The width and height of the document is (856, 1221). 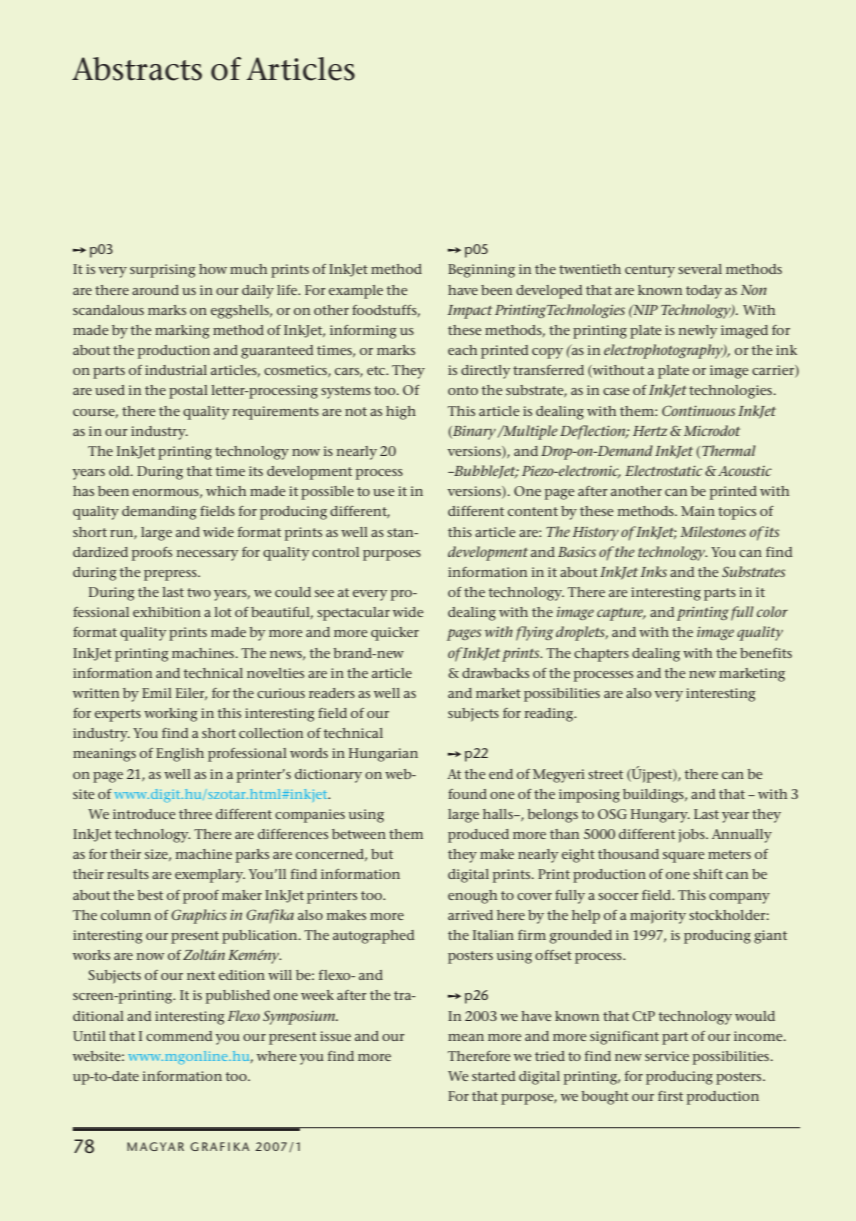 What do you see at coordinates (137, 69) in the document?
I see `Abstracts` at bounding box center [137, 69].
